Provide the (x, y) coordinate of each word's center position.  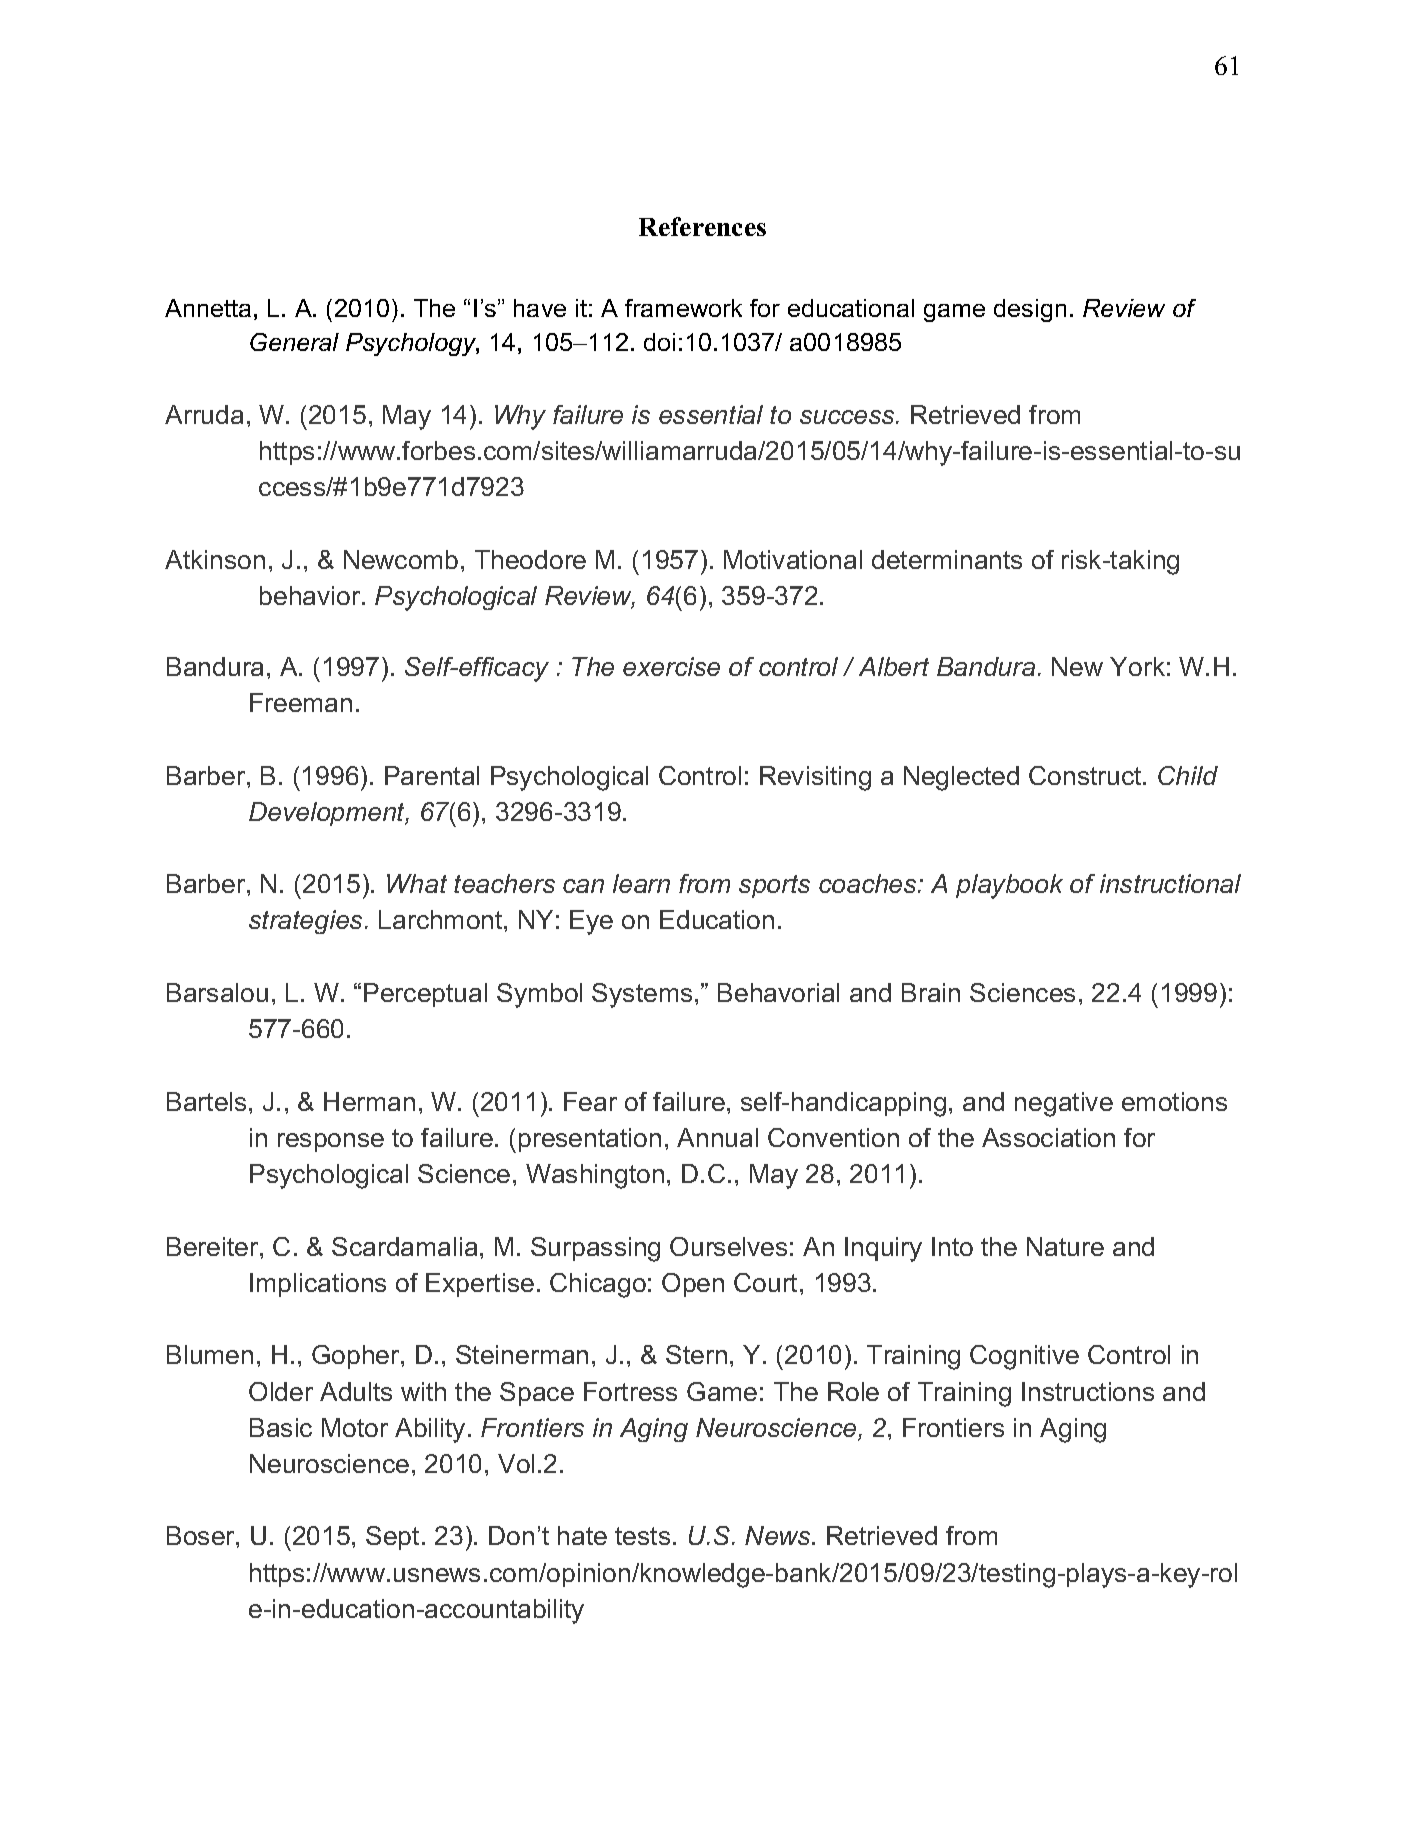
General (294, 342)
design (1030, 310)
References (702, 226)
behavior (311, 595)
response (331, 1142)
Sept (392, 1538)
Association (1048, 1137)
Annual (717, 1137)
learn (641, 883)
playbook (1009, 886)
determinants (947, 559)
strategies (307, 922)
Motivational (793, 559)
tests (642, 1536)
